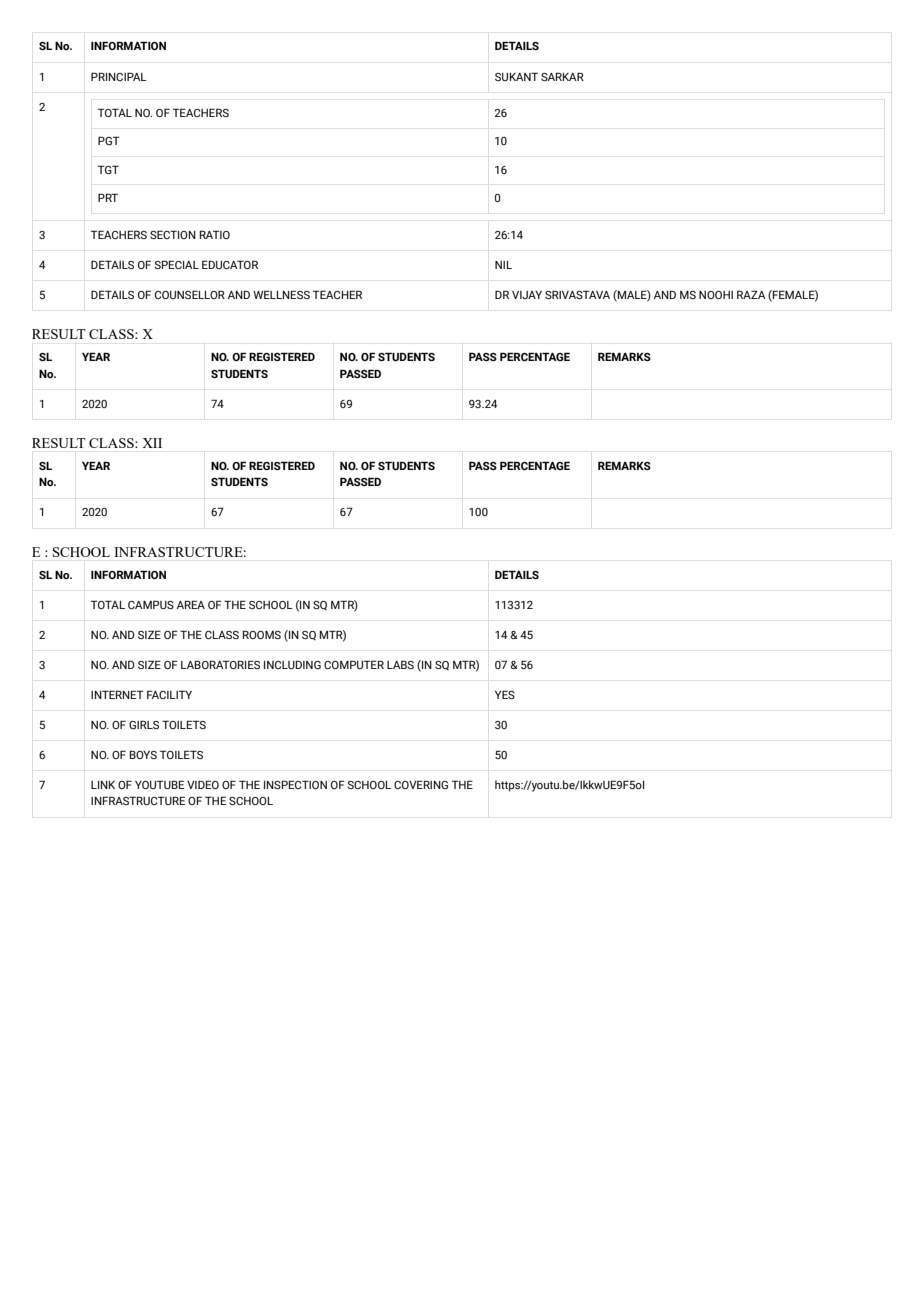  What do you see at coordinates (191, 604) in the image?
I see `AREA` at bounding box center [191, 604].
